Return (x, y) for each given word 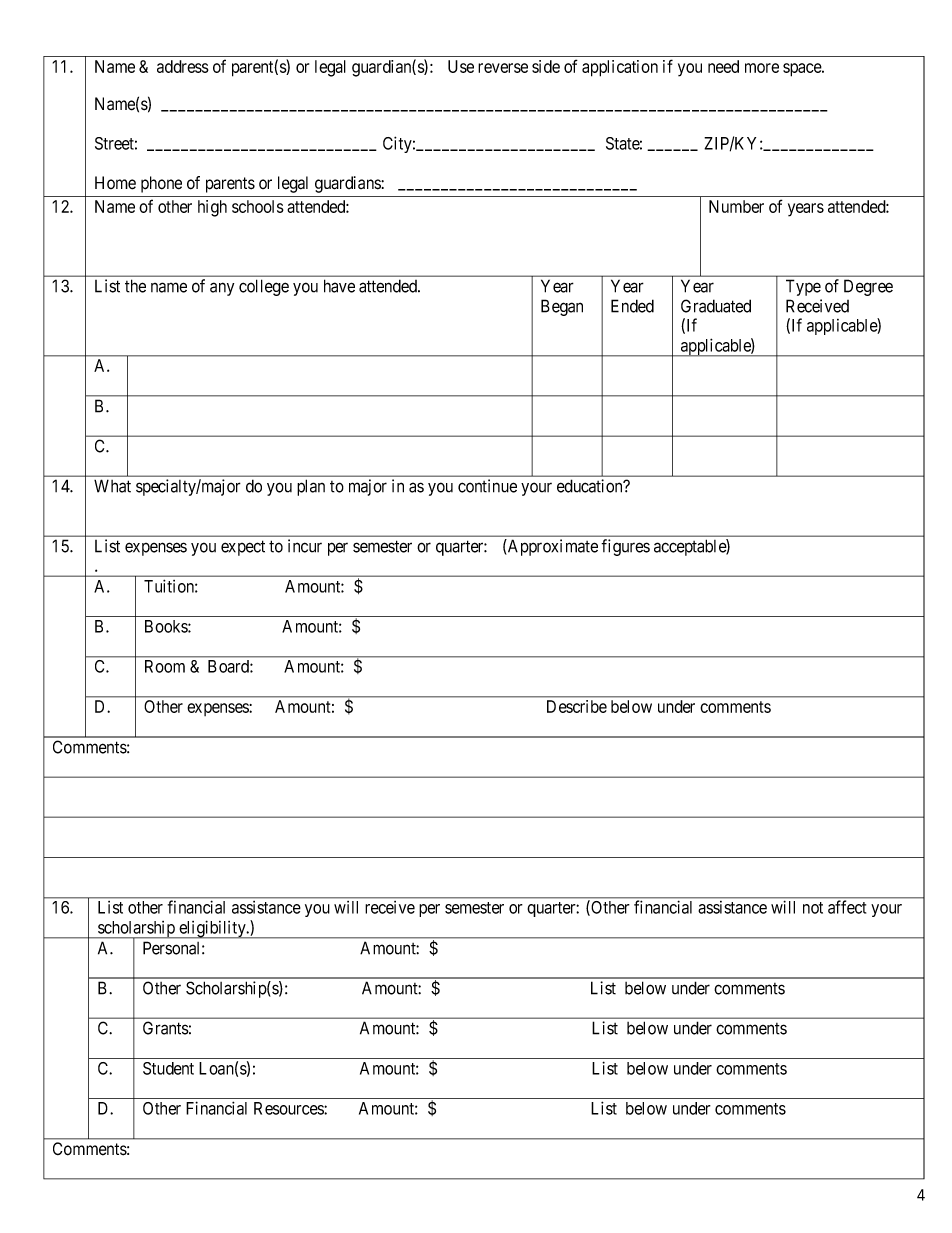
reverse (503, 68)
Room (165, 666)
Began (562, 307)
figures (625, 547)
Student (168, 1068)
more (762, 68)
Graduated (716, 306)
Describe (577, 706)
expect (243, 548)
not (813, 908)
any (222, 289)
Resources (289, 1108)
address (183, 66)
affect (847, 907)
